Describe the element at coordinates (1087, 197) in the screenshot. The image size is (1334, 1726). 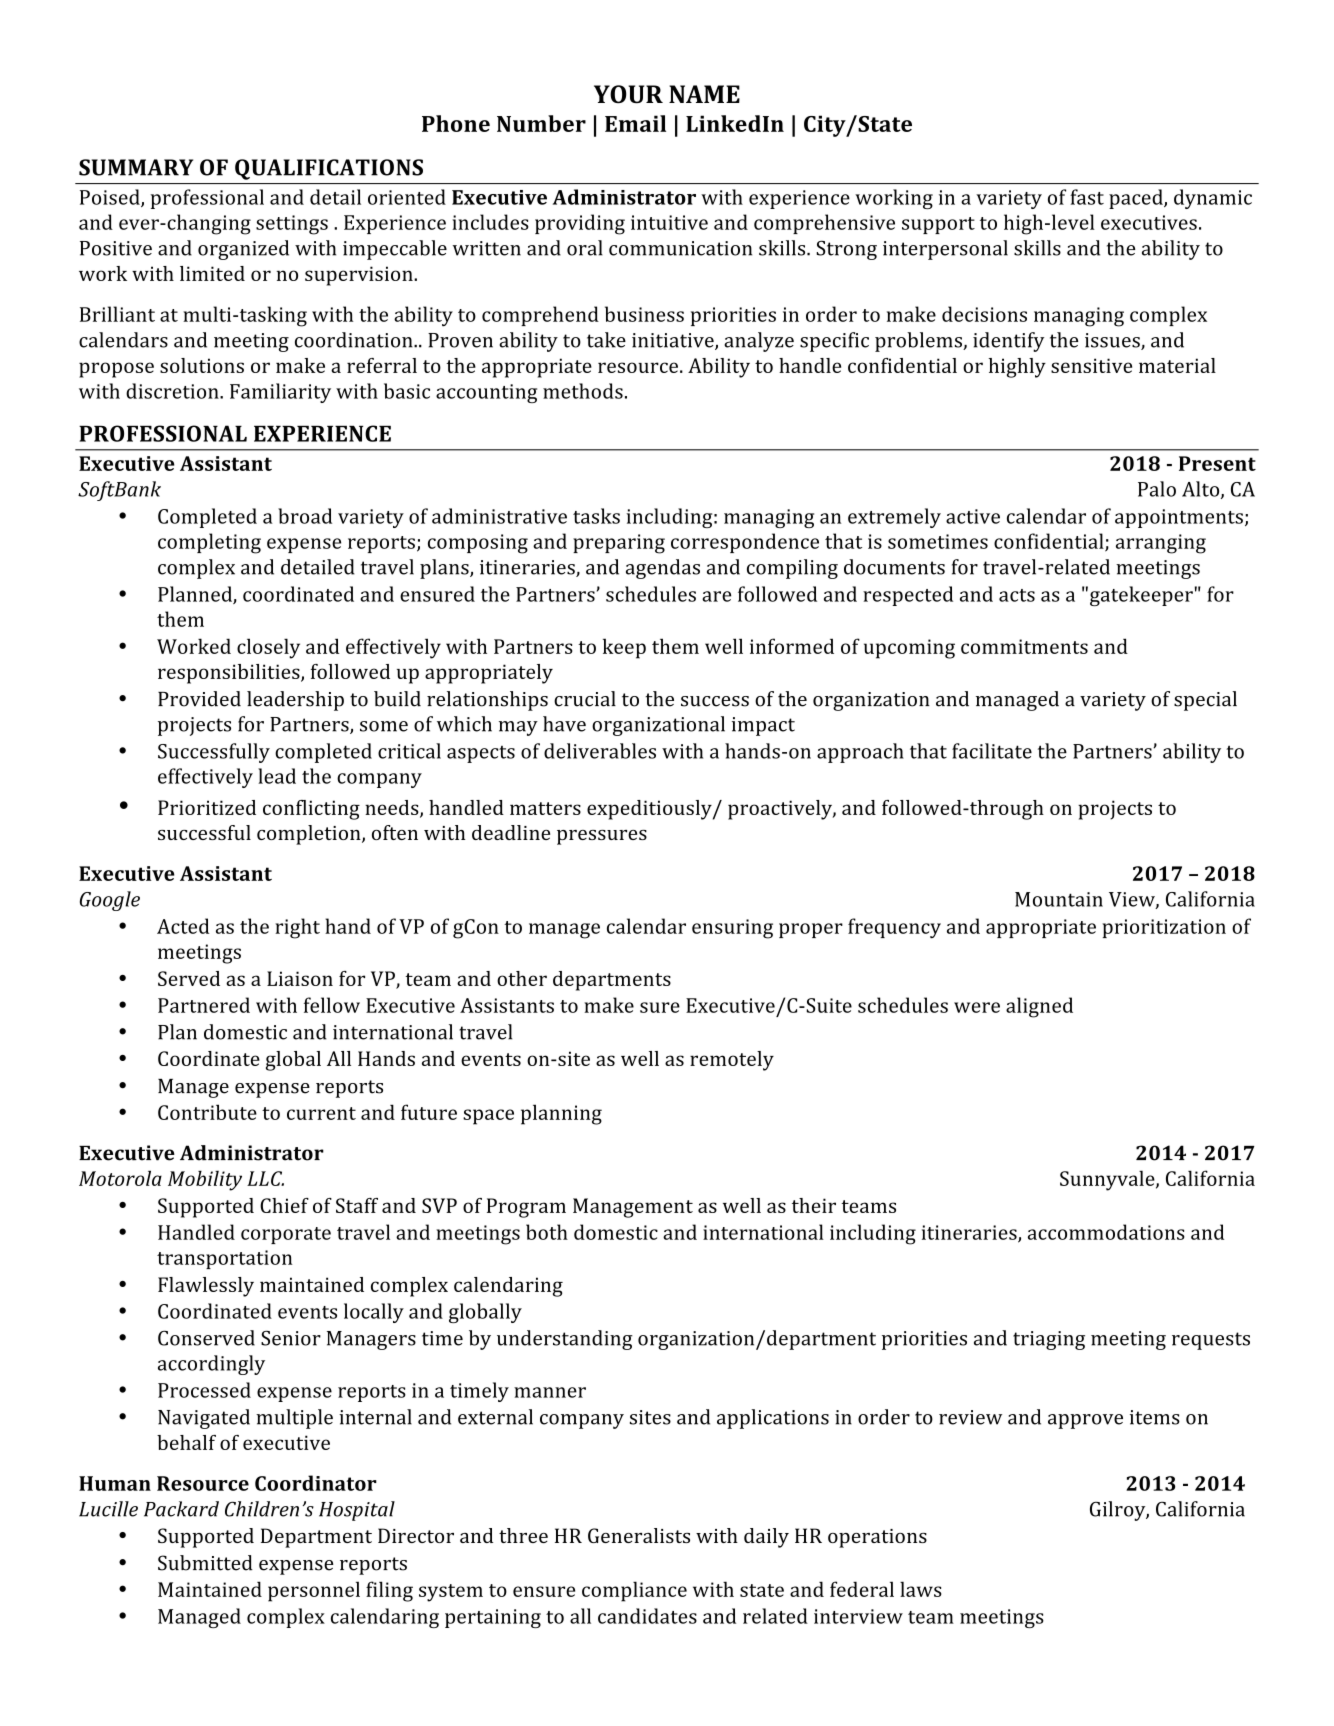
I see `fast` at that location.
